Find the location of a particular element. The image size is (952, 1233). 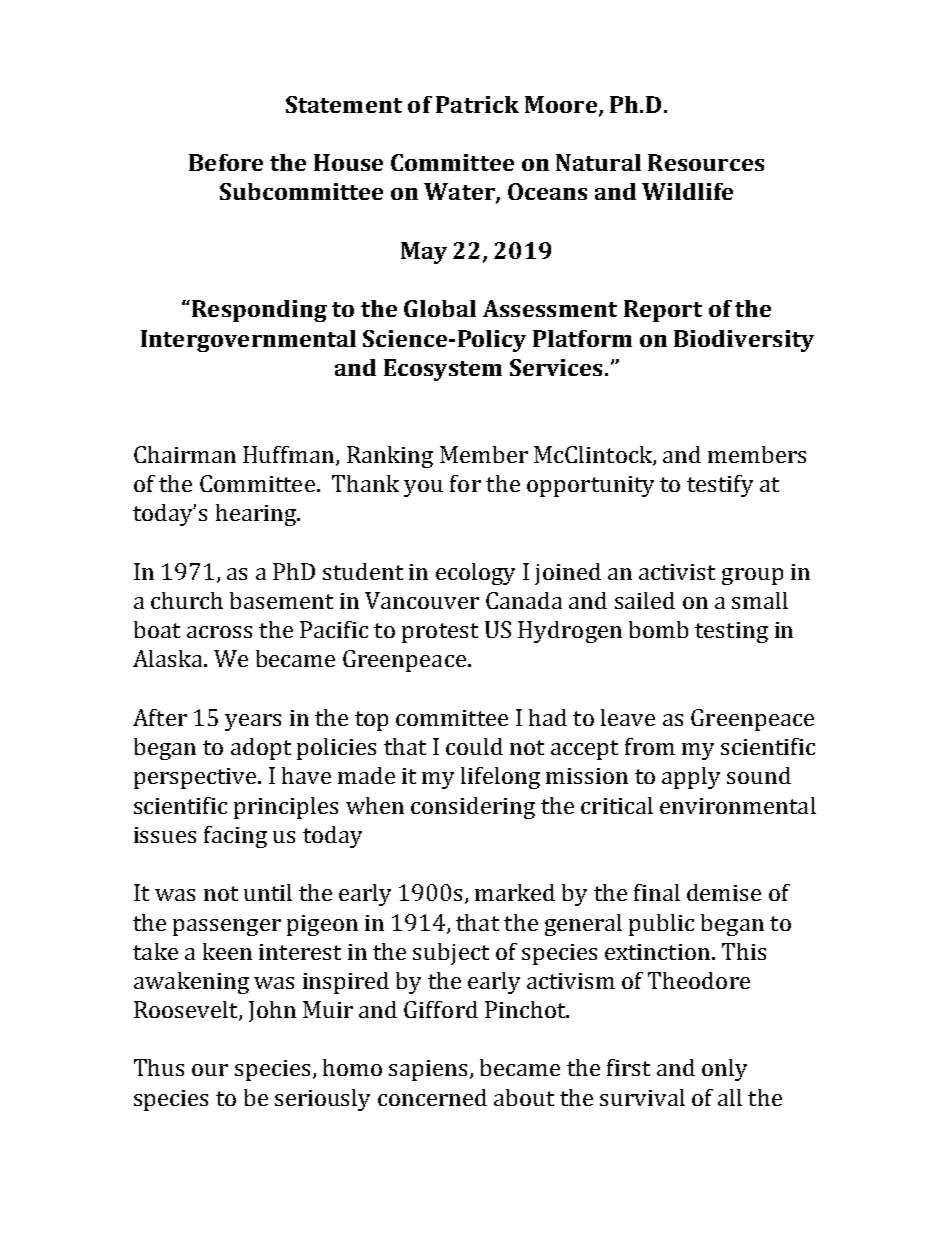

Vancouver is located at coordinates (422, 600).
